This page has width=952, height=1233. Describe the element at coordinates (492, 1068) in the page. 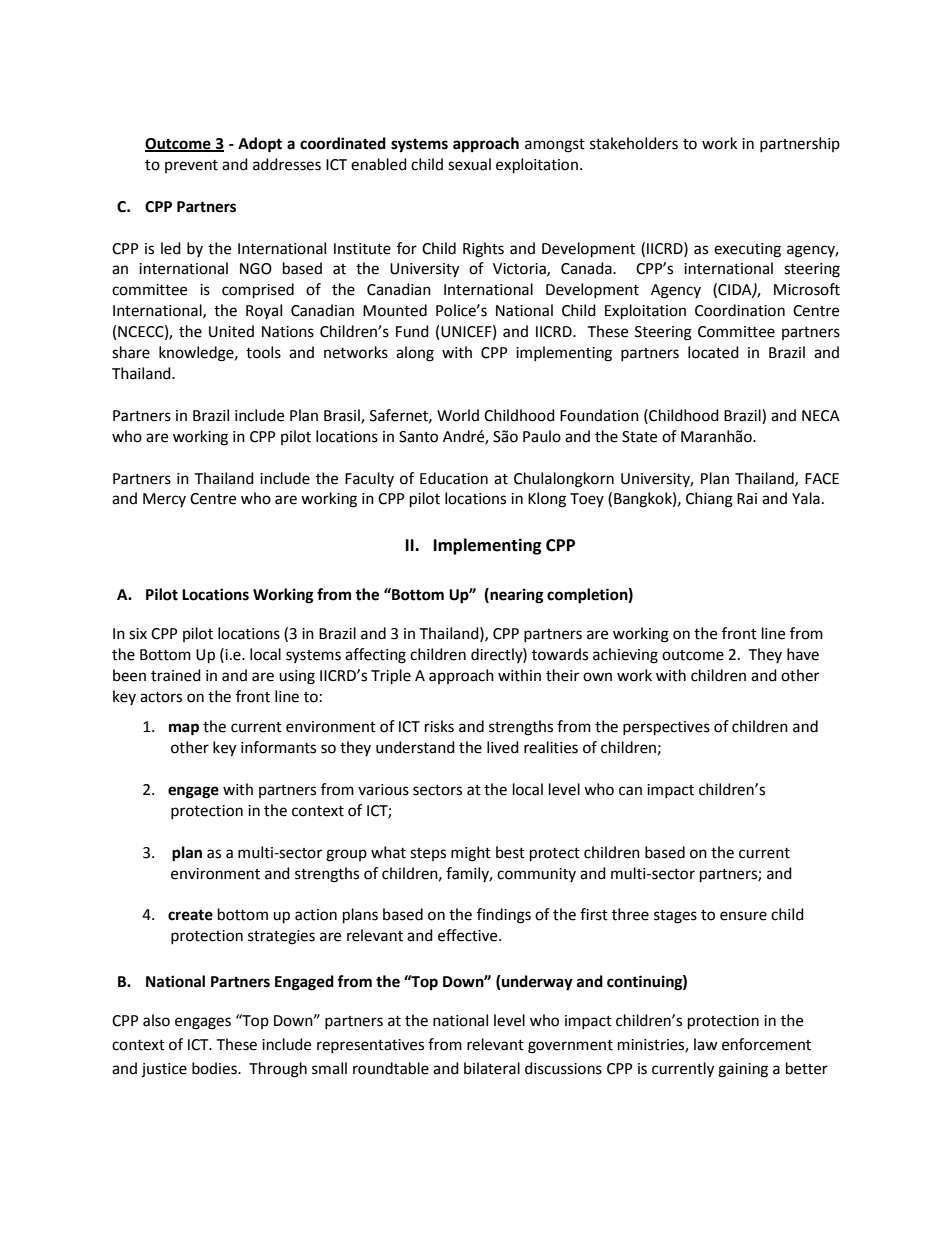

I see `bilateral` at that location.
